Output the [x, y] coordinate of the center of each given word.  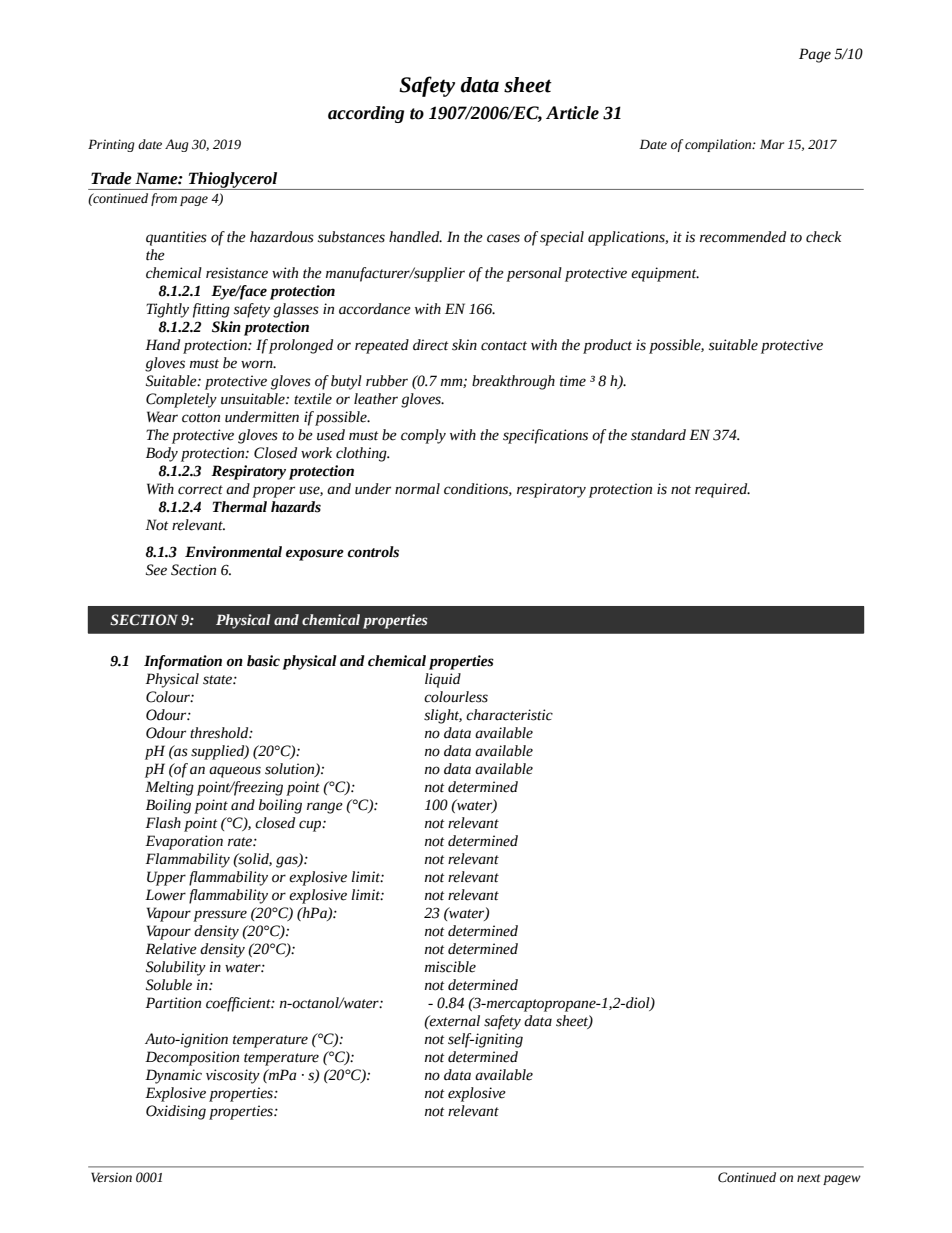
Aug [177, 145]
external [454, 1021]
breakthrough [513, 382]
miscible [450, 967]
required [722, 490]
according [366, 114]
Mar [772, 144]
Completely [181, 400]
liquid [443, 680]
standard [658, 435]
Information [183, 662]
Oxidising [176, 1112]
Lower [165, 895]
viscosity [233, 1076]
